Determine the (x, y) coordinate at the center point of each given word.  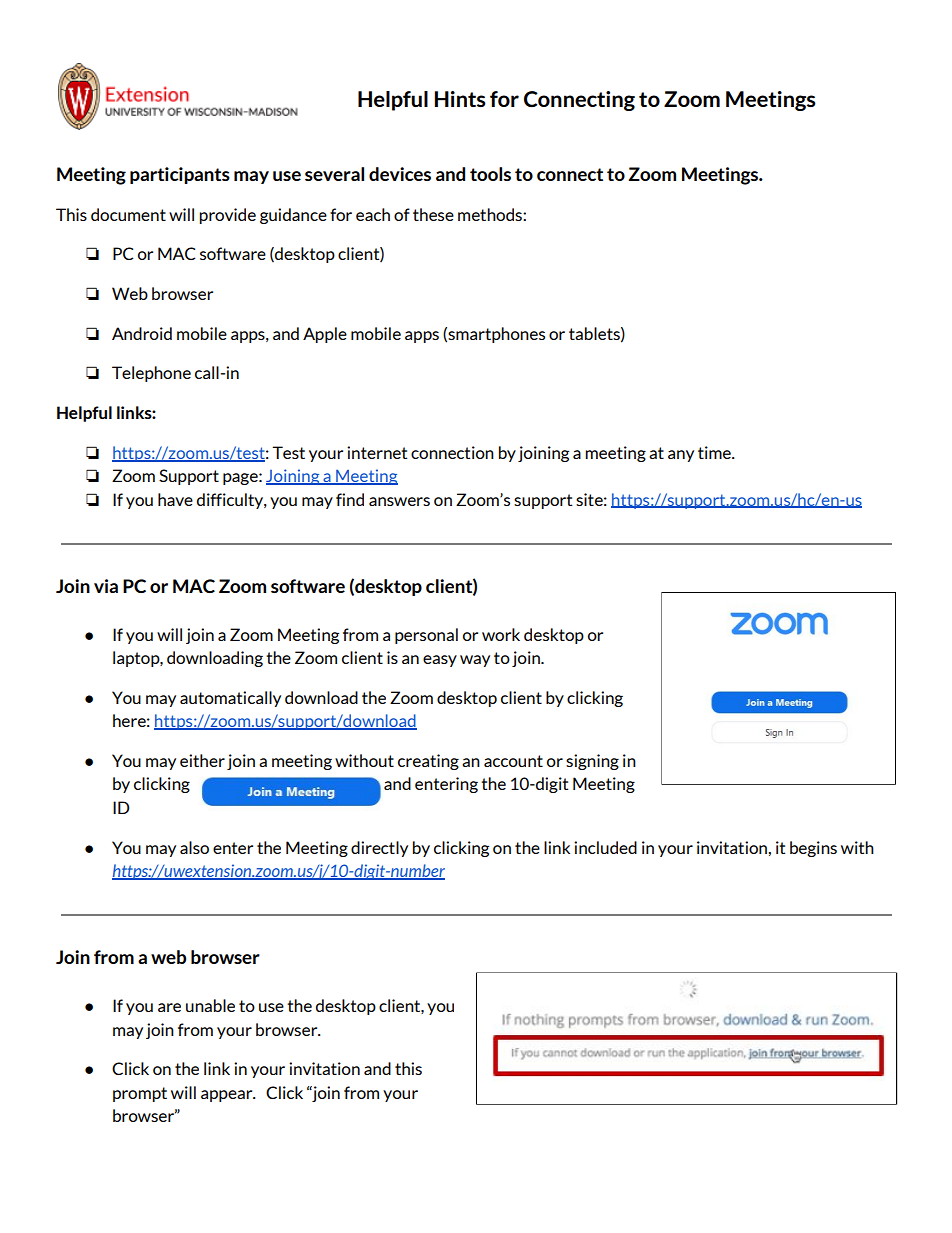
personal (426, 636)
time (715, 452)
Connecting (579, 101)
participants (180, 175)
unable (210, 1005)
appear (228, 1096)
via (106, 586)
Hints (460, 99)
